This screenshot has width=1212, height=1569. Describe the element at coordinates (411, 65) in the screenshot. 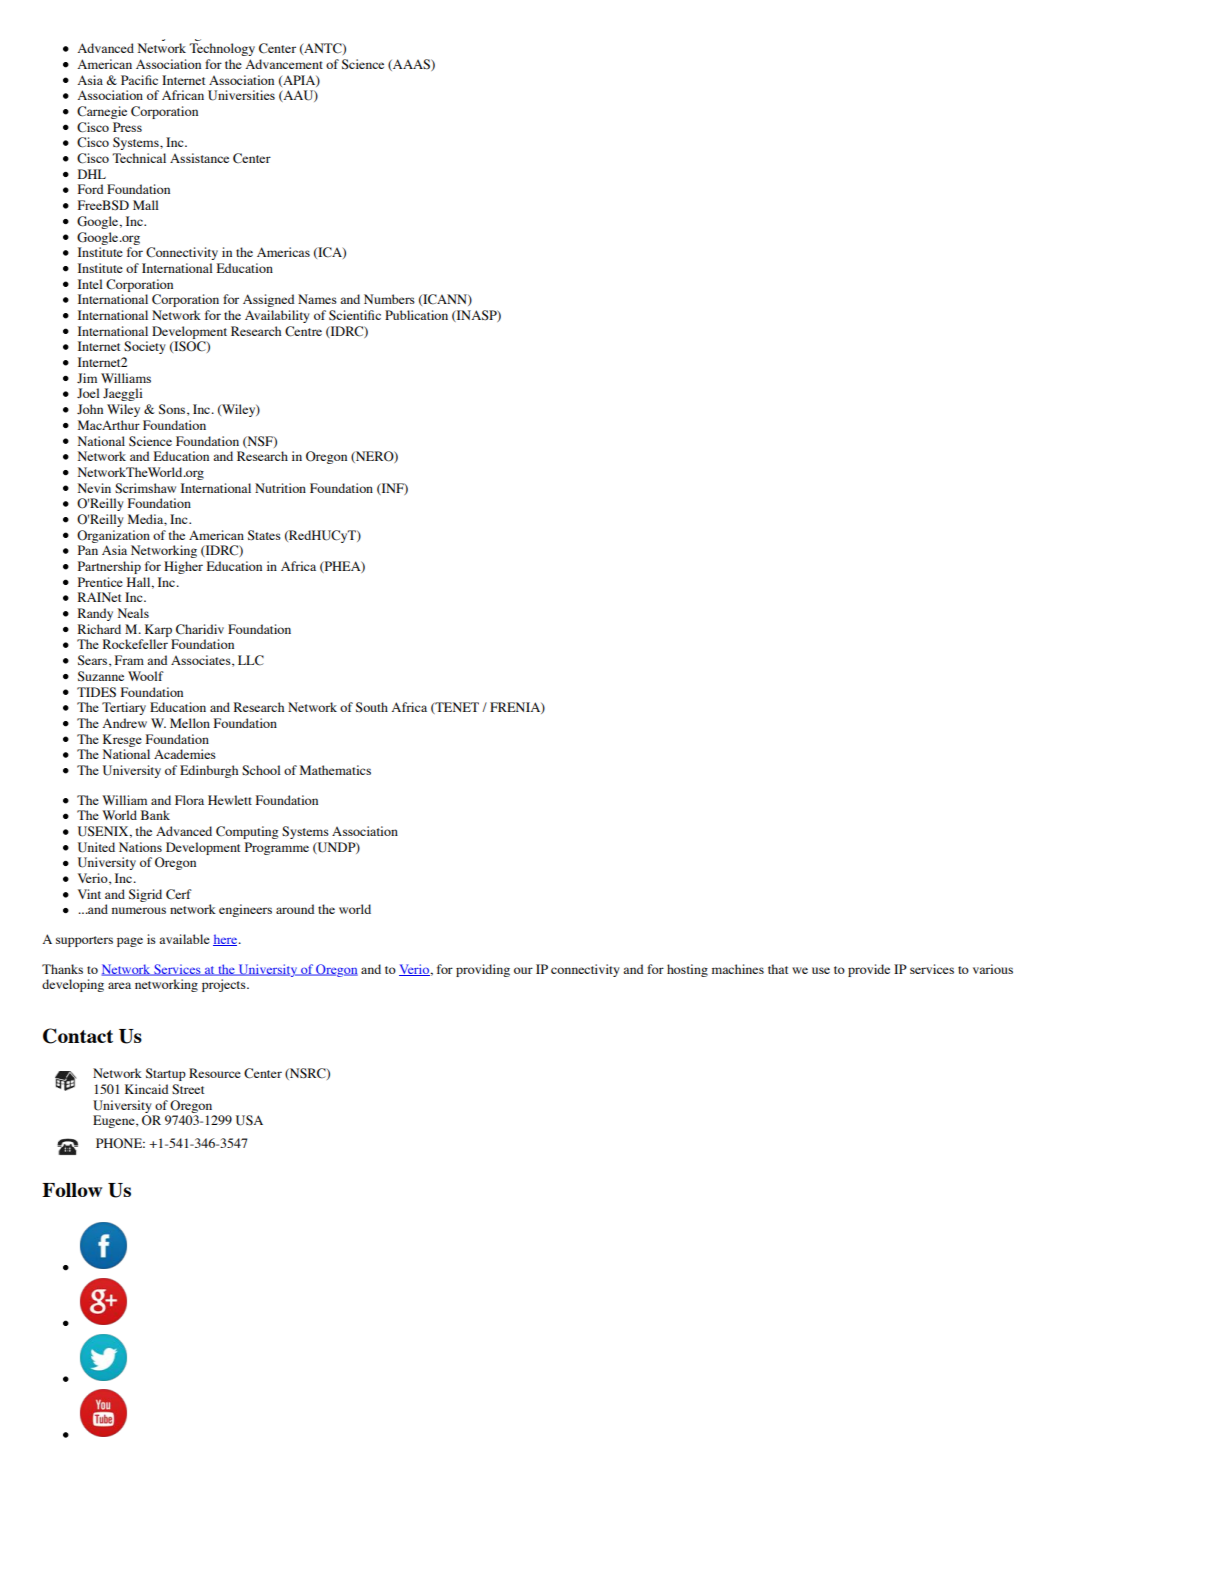

I see `AAAS` at that location.
